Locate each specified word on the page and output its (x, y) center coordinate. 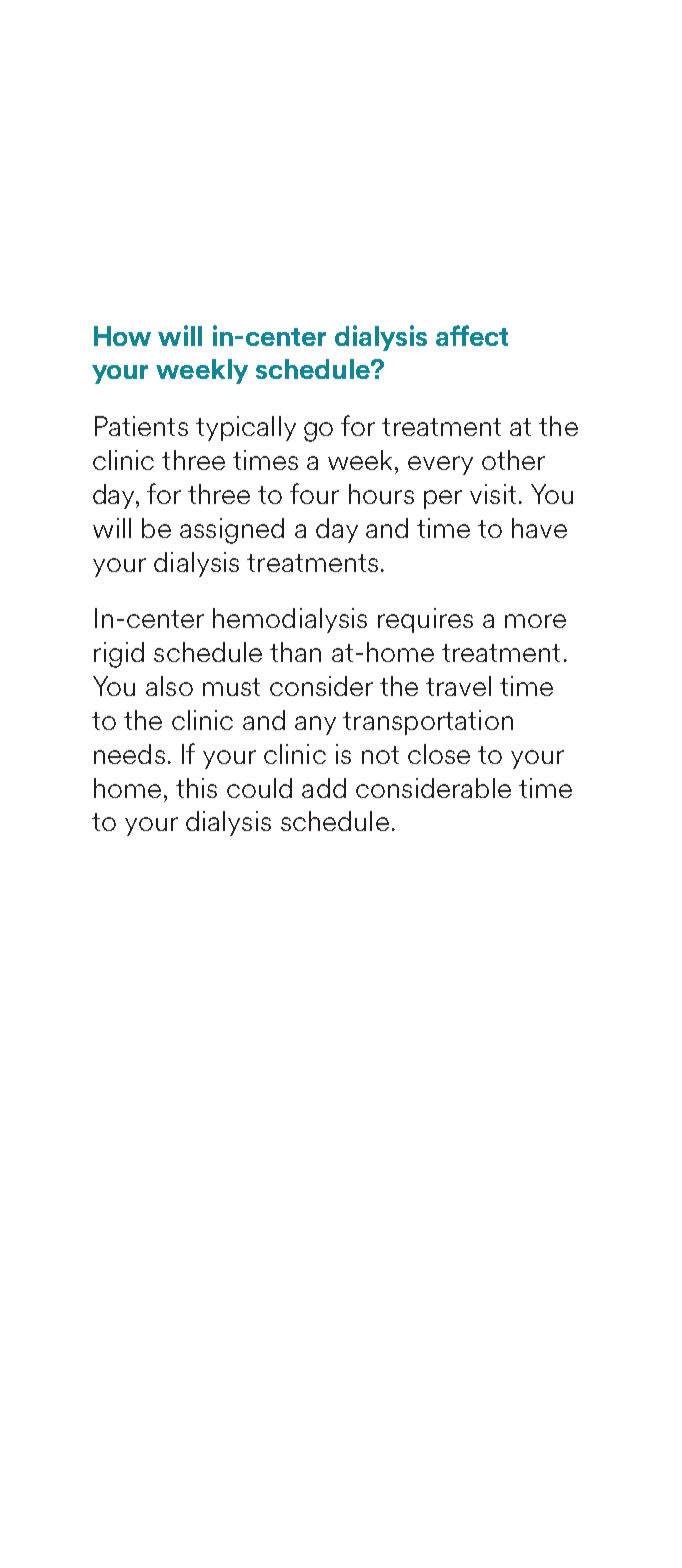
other (513, 460)
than (295, 652)
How (122, 336)
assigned (232, 531)
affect (472, 335)
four (314, 493)
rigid (119, 655)
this (196, 788)
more (535, 621)
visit (493, 494)
